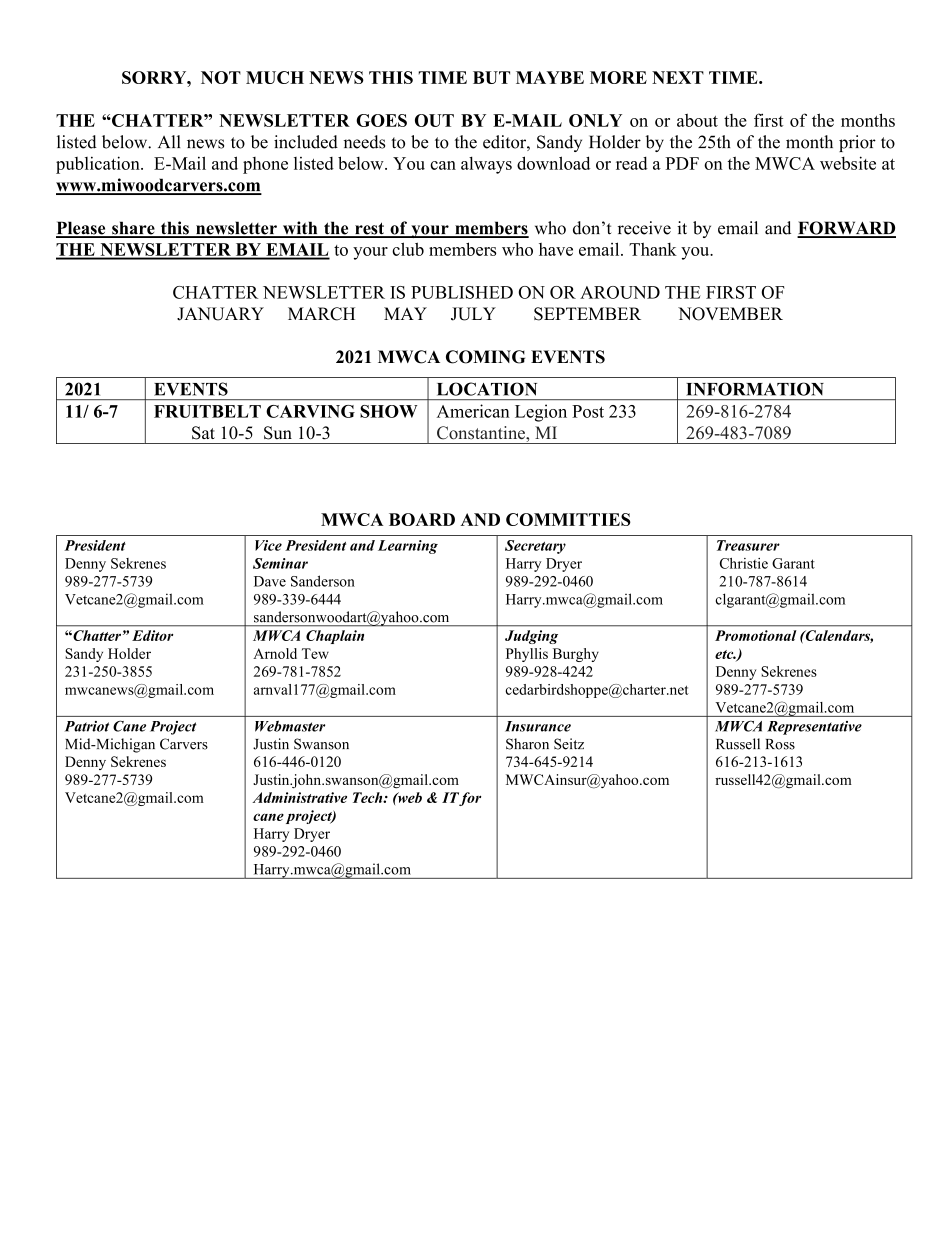 The height and width of the image is (1233, 952). I want to click on about, so click(697, 120).
